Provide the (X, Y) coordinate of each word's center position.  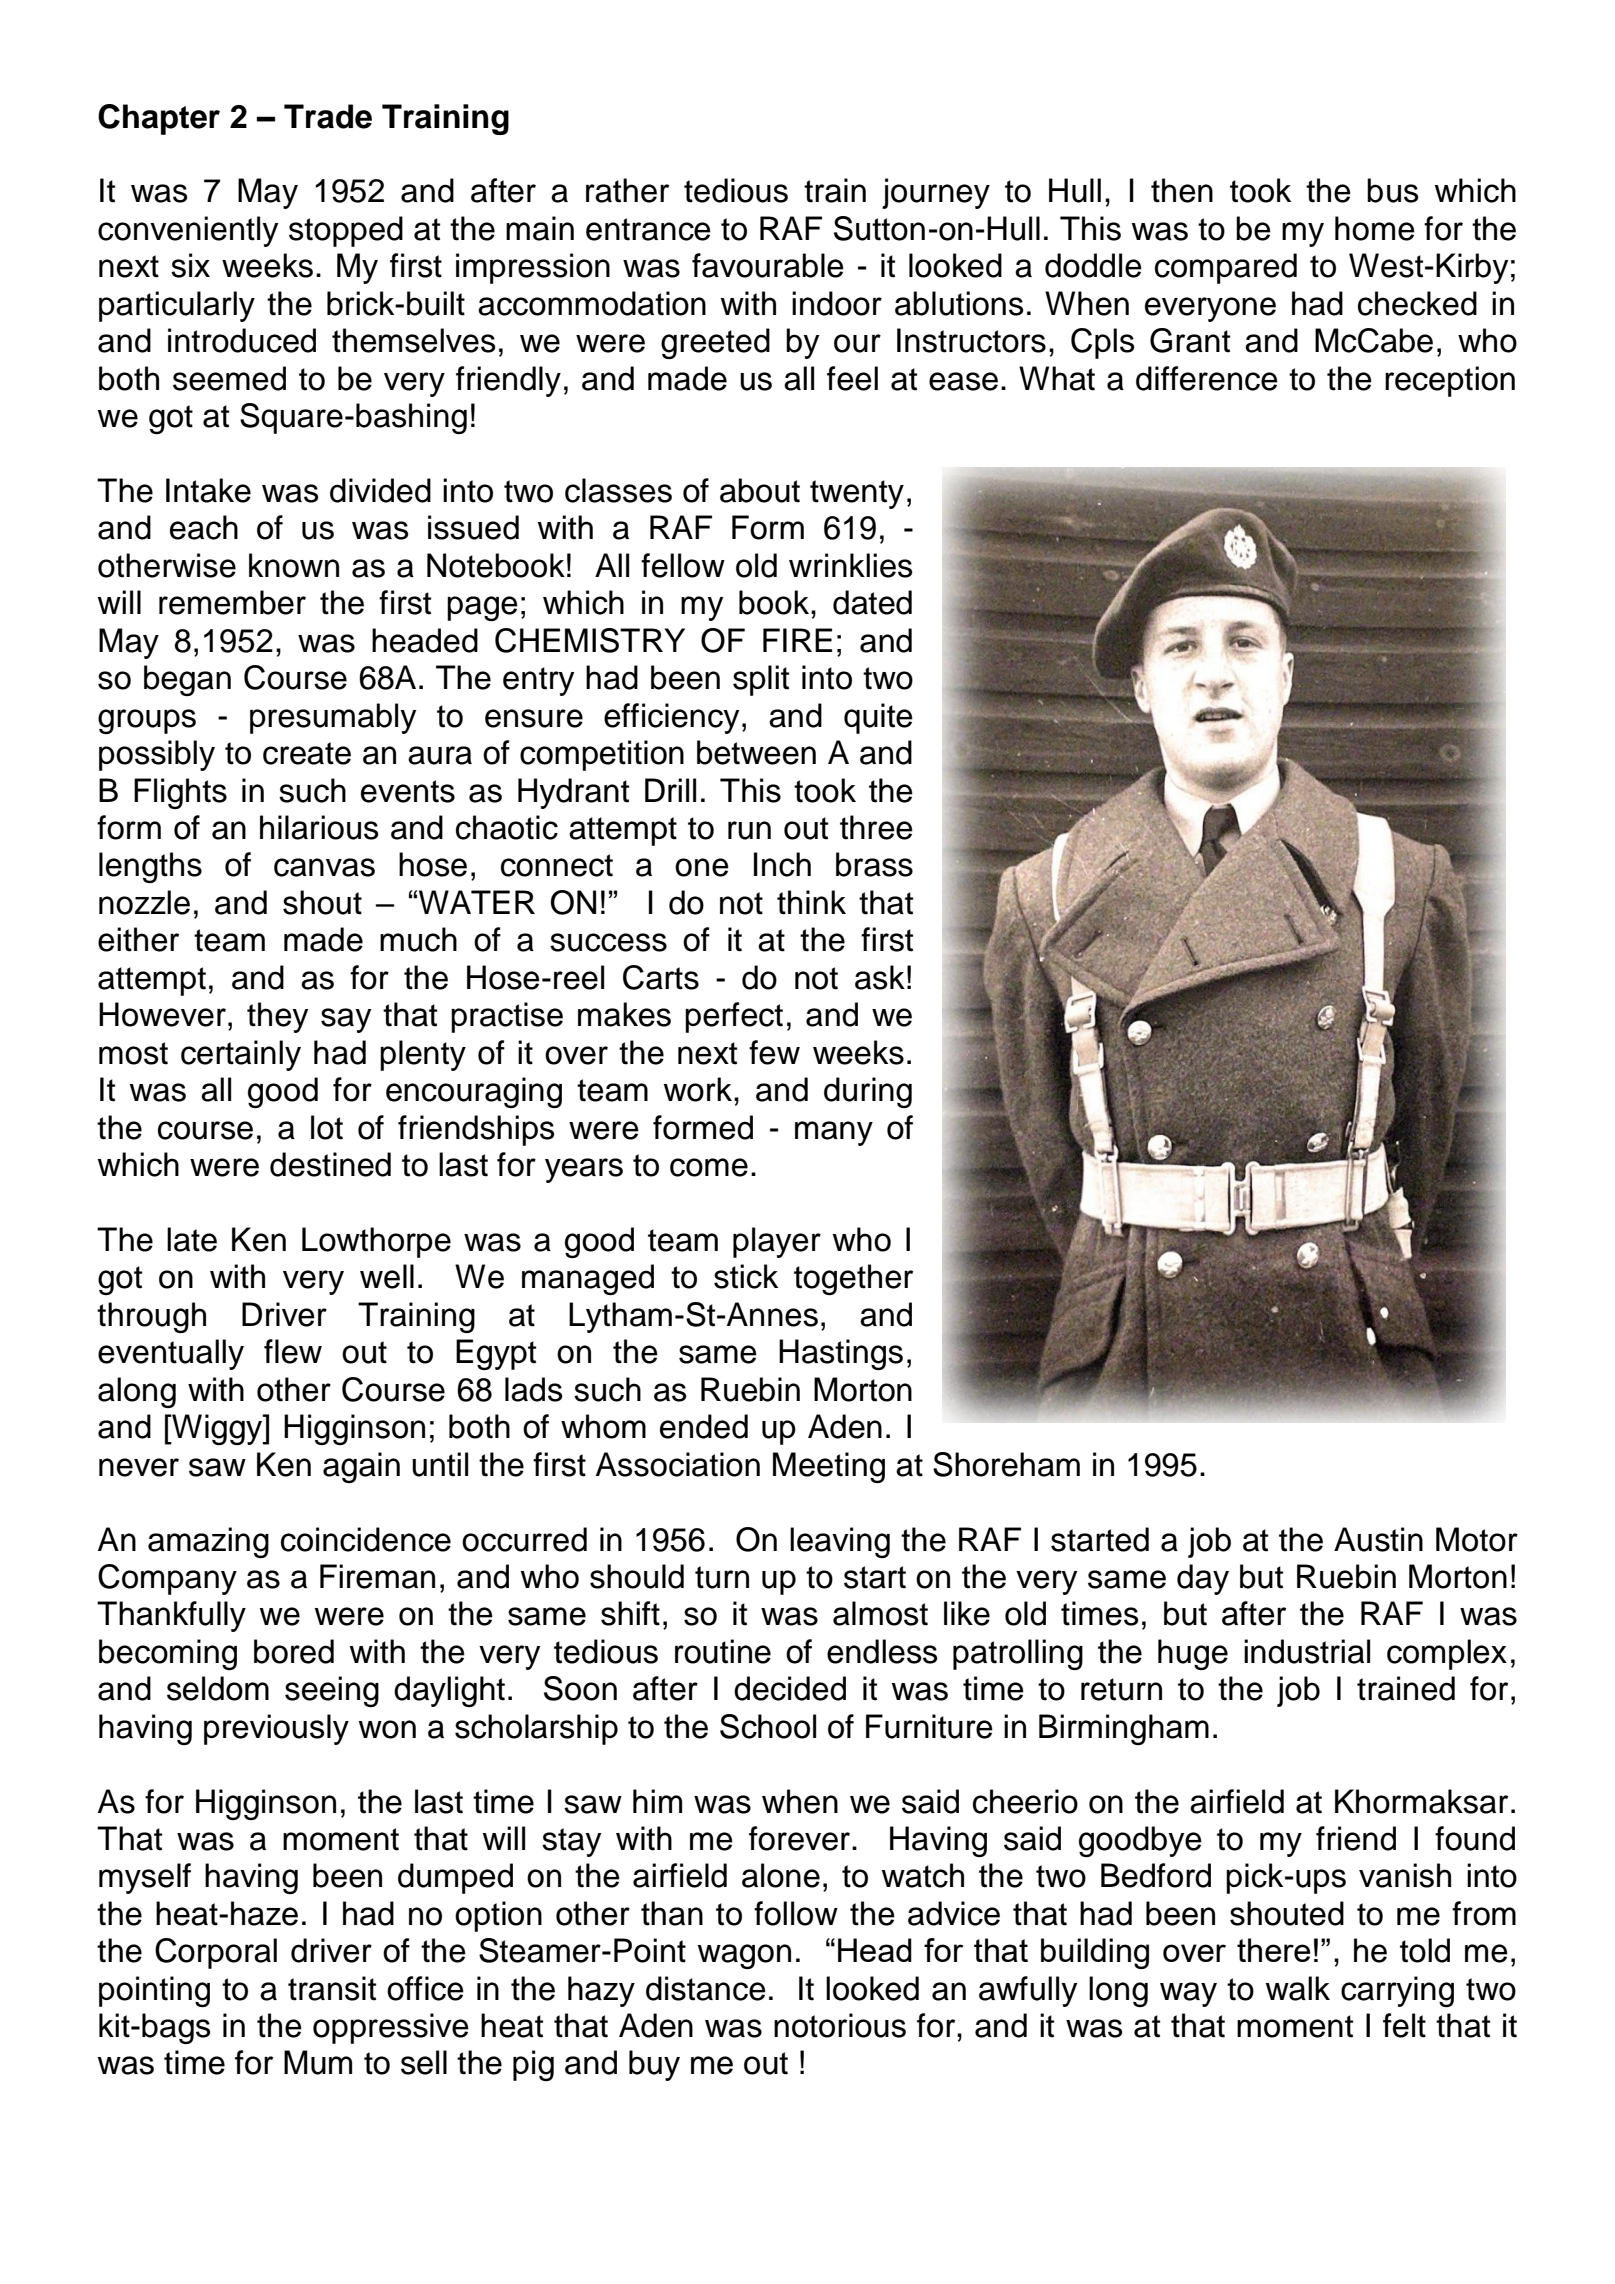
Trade (328, 116)
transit (332, 1988)
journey (936, 193)
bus (1393, 190)
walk (1298, 1988)
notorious (840, 2025)
